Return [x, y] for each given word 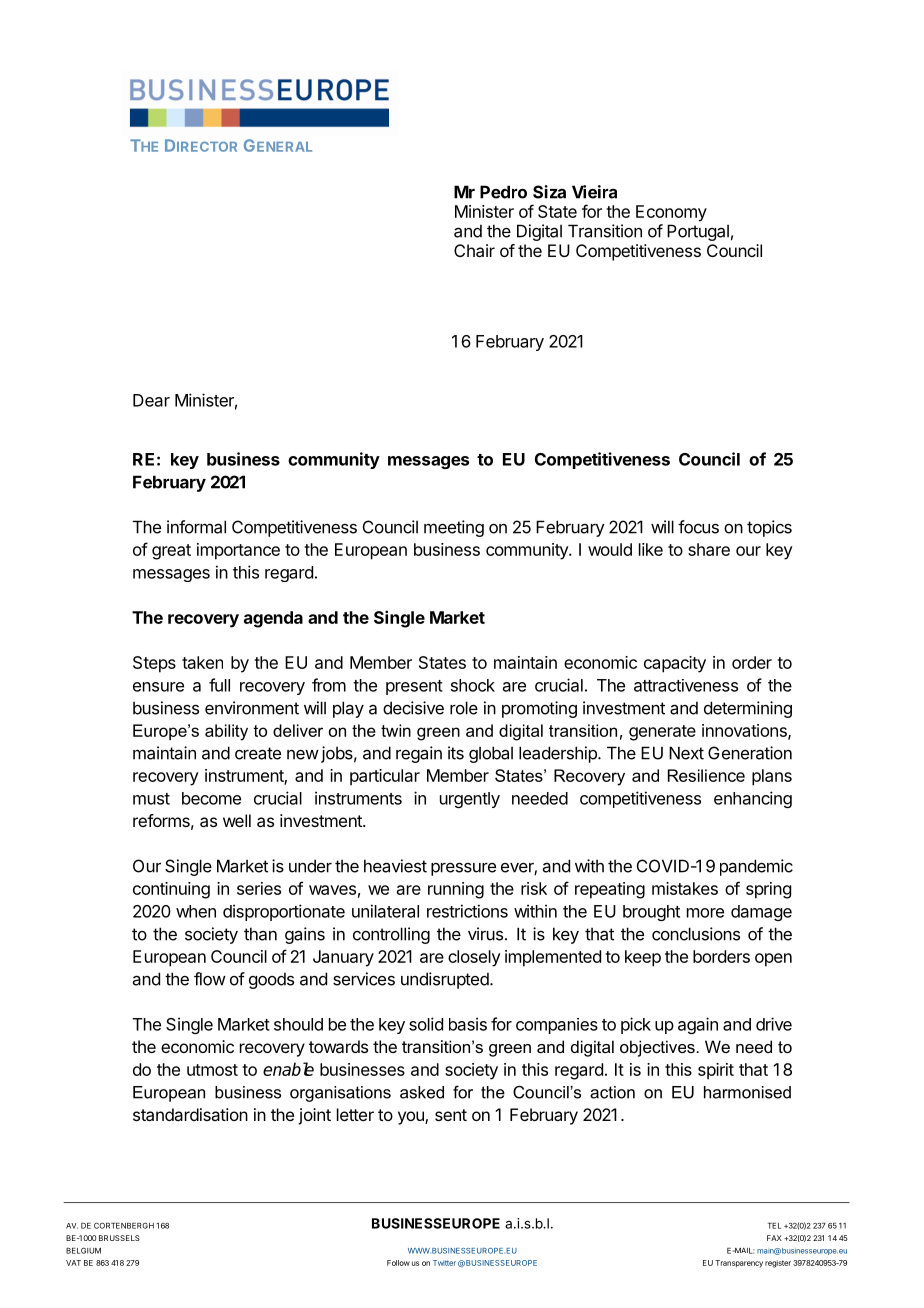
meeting [454, 528]
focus [698, 527]
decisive [413, 708]
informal [196, 527]
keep [643, 958]
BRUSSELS [119, 1238]
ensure [158, 687]
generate [662, 733]
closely [474, 958]
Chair [474, 250]
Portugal [698, 232]
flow [210, 979]
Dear [151, 400]
